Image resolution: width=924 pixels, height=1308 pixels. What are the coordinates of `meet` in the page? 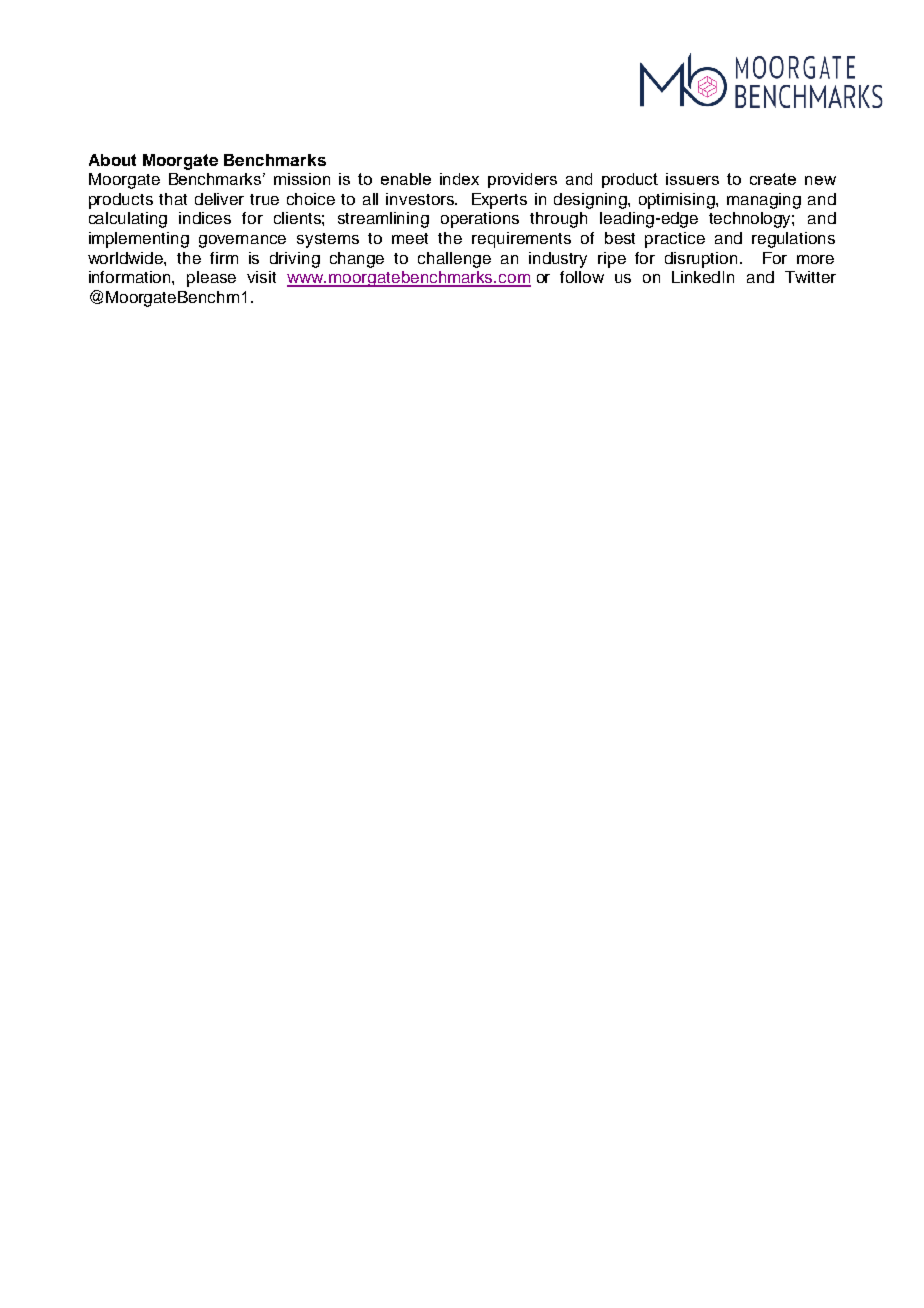 It's located at (410, 238).
